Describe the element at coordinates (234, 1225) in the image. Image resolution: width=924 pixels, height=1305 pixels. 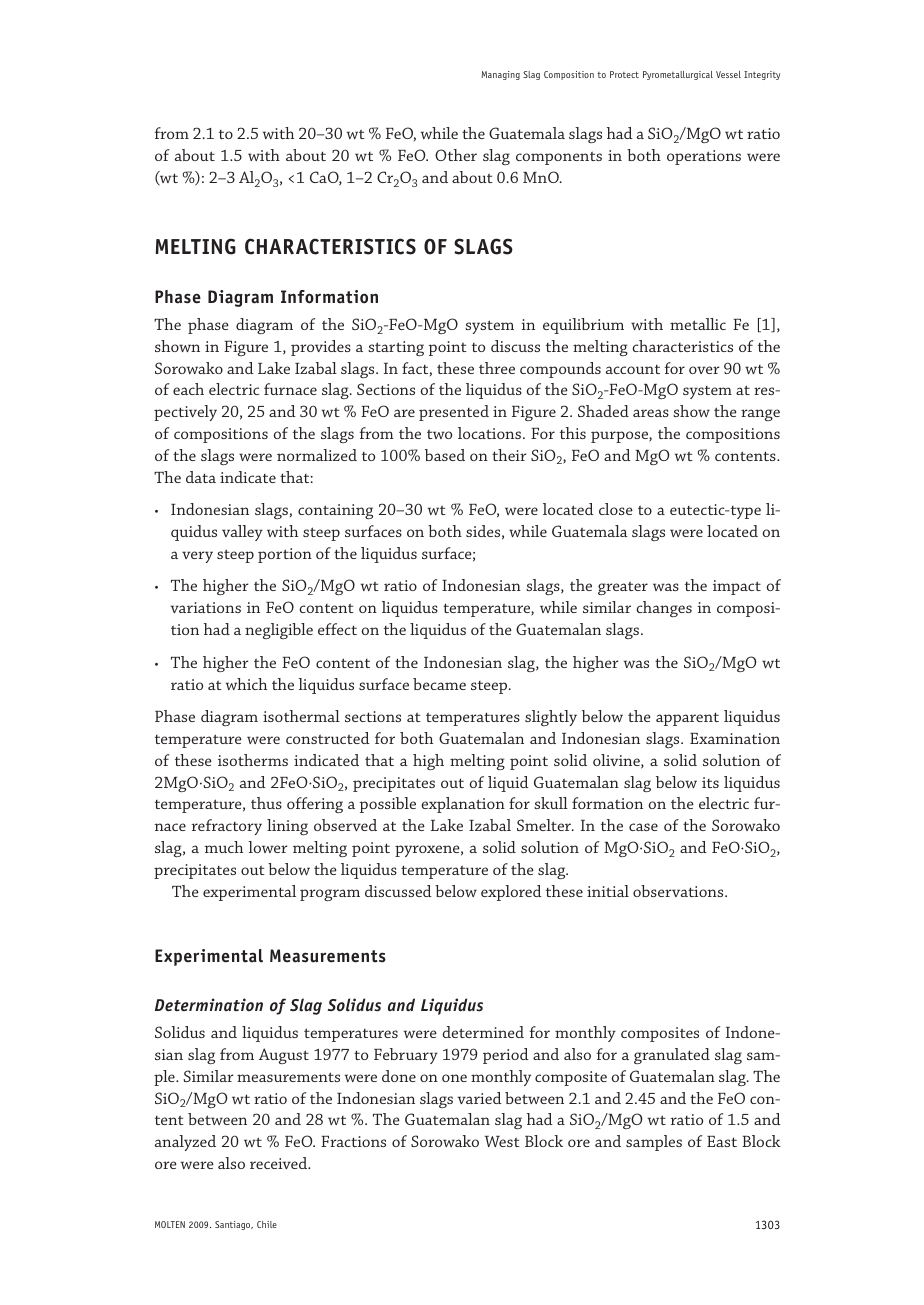
I see `Santiago` at that location.
